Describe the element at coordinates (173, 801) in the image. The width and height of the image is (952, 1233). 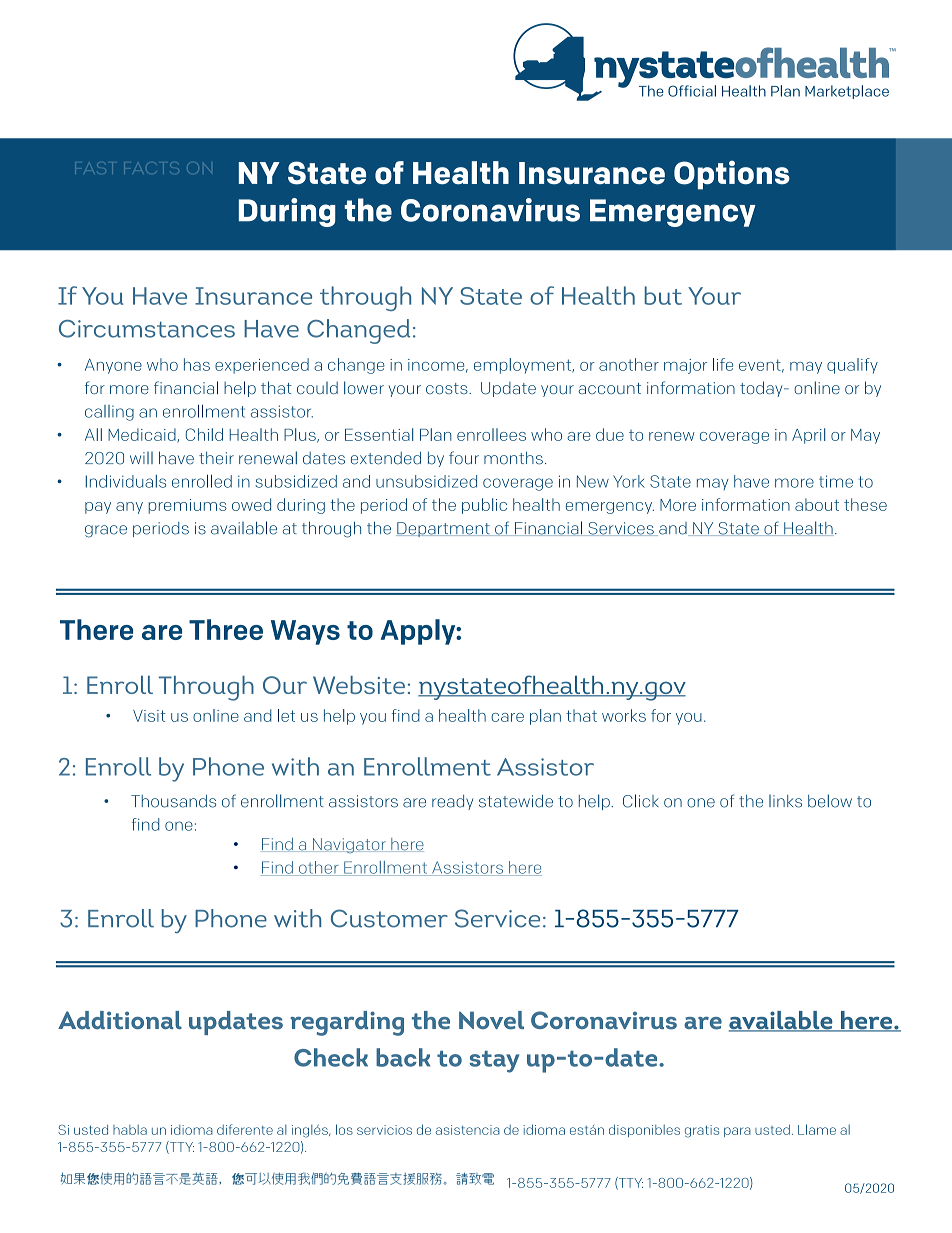
I see `Thousands` at that location.
